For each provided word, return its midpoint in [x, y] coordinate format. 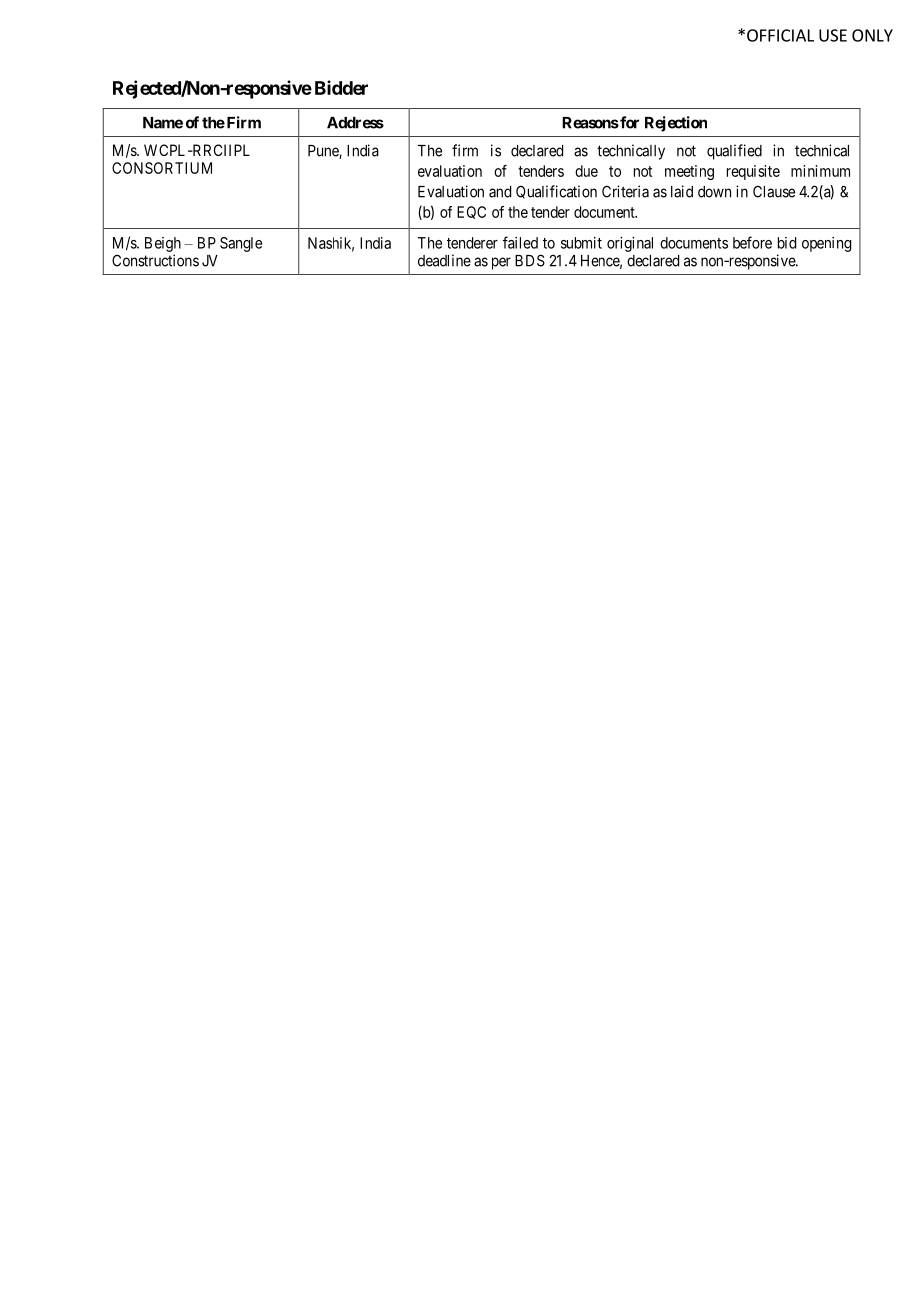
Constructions [155, 260]
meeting [689, 172]
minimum [820, 171]
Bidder [341, 87]
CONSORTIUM [162, 168]
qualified [734, 152]
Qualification [556, 192]
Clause [774, 191]
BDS [530, 260]
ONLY [872, 35]
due [586, 171]
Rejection [676, 124]
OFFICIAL [780, 35]
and [500, 192]
